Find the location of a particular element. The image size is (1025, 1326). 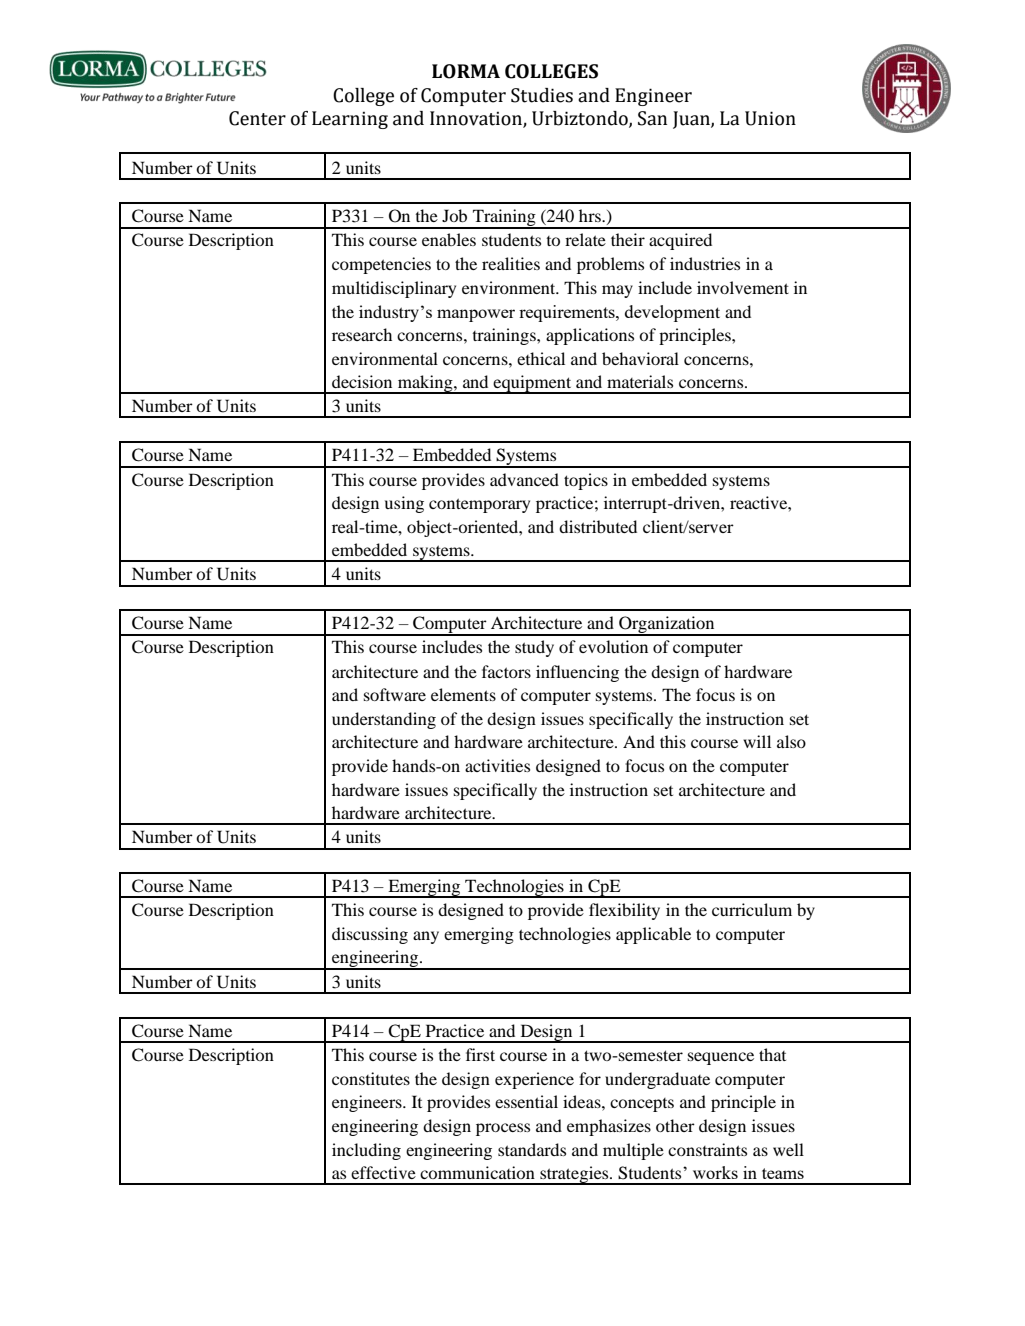

will is located at coordinates (757, 741).
